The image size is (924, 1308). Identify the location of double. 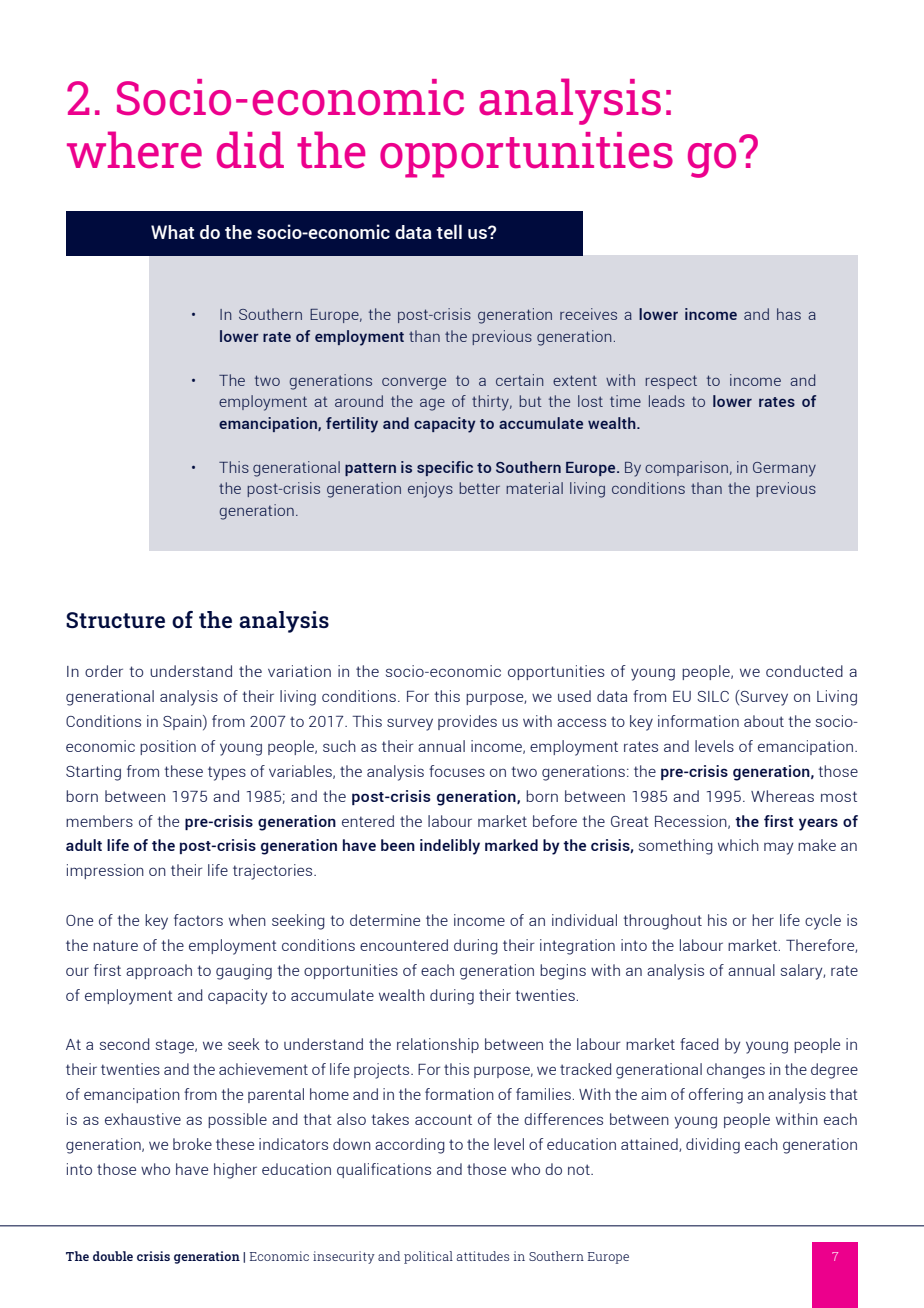
(113, 1256).
